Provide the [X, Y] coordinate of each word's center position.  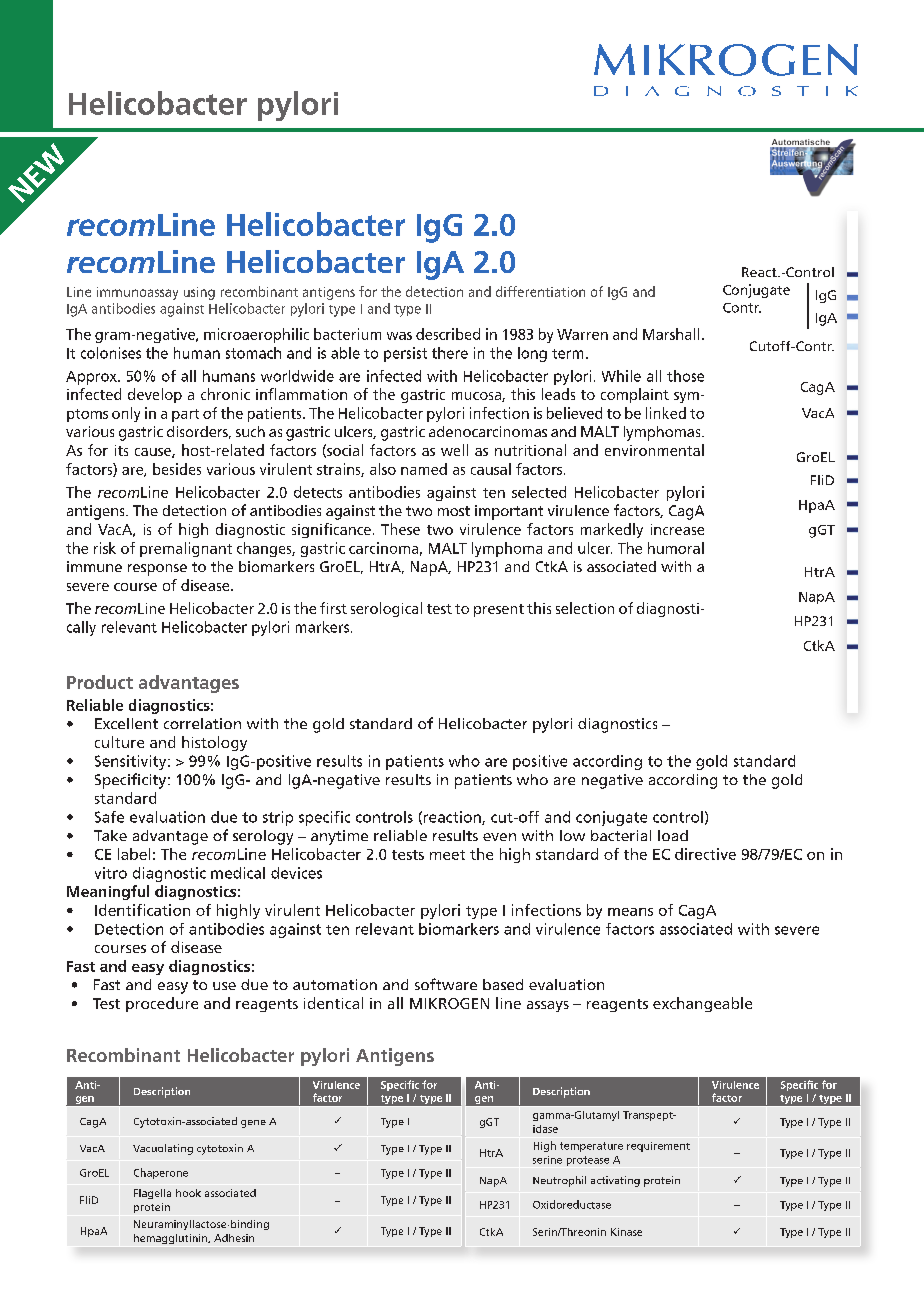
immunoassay [137, 293]
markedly [612, 530]
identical [333, 1003]
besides [177, 469]
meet [447, 855]
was [399, 336]
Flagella [152, 1194]
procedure [162, 1004]
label [134, 854]
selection [585, 608]
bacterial [621, 835]
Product [100, 682]
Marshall [671, 334]
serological [386, 609]
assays [548, 1006]
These [400, 529]
